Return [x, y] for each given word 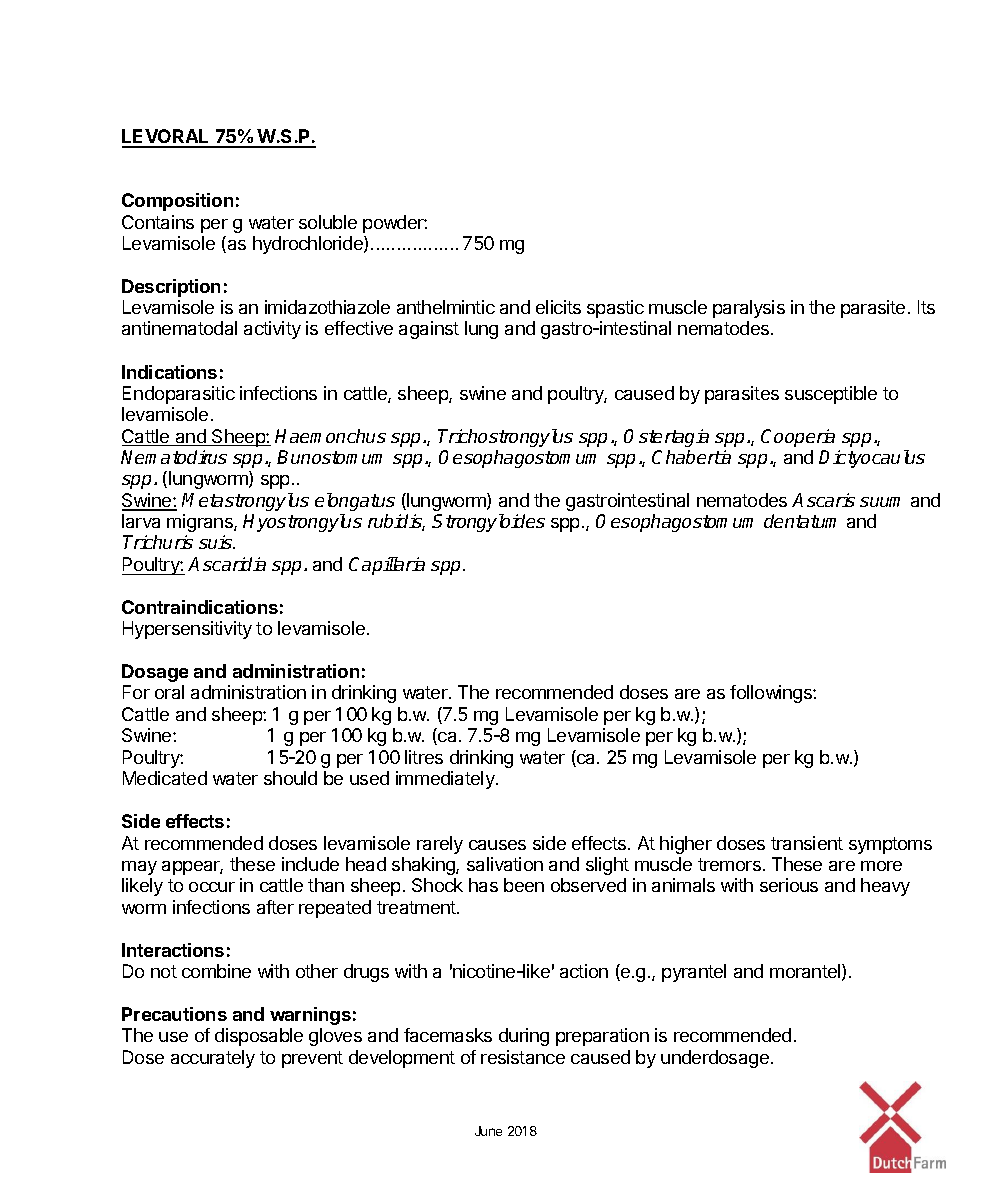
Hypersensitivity [187, 630]
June [488, 1131]
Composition [177, 202]
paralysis [749, 309]
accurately [213, 1059]
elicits [558, 307]
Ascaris [823, 500]
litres [424, 757]
